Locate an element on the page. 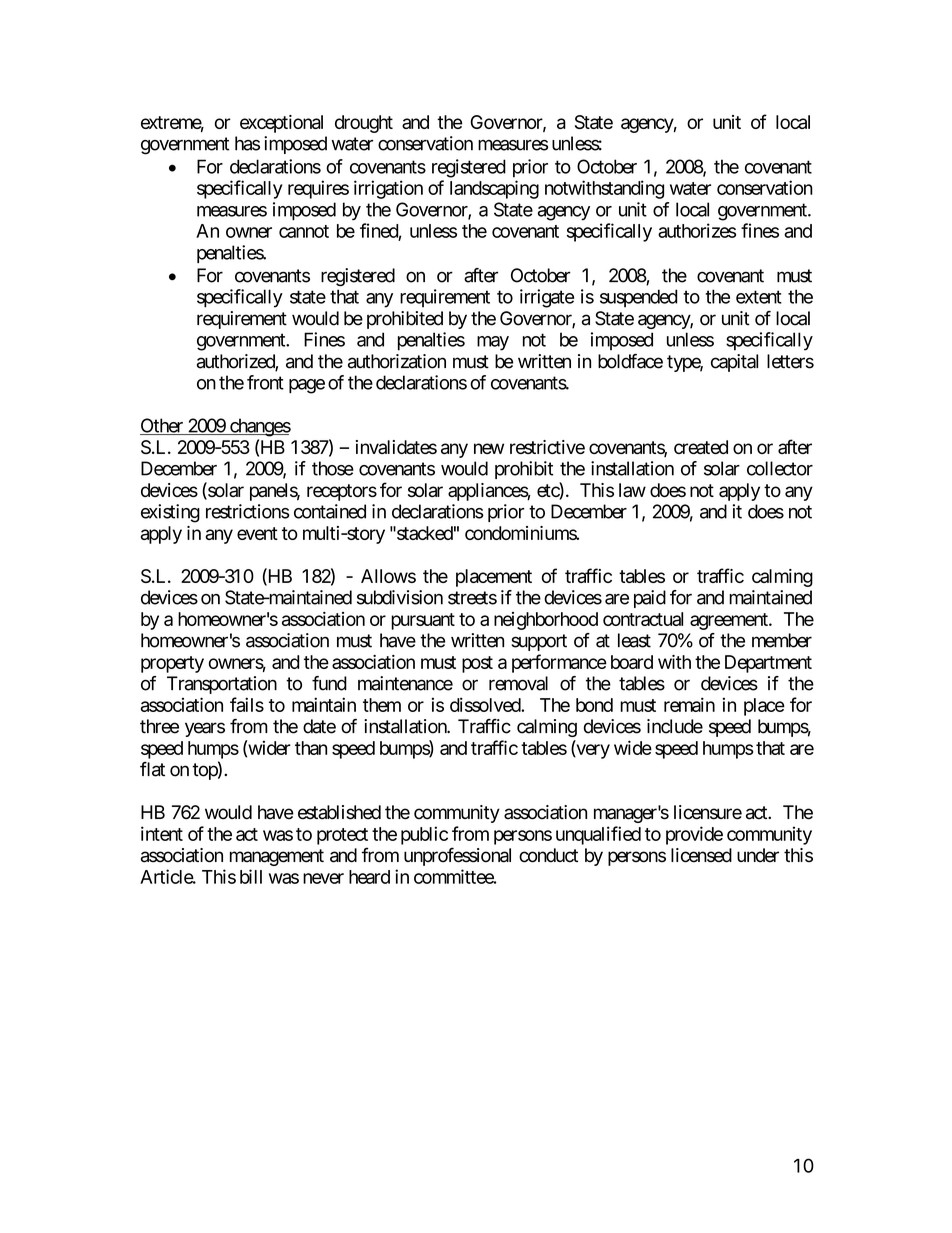  bill is located at coordinates (251, 876).
